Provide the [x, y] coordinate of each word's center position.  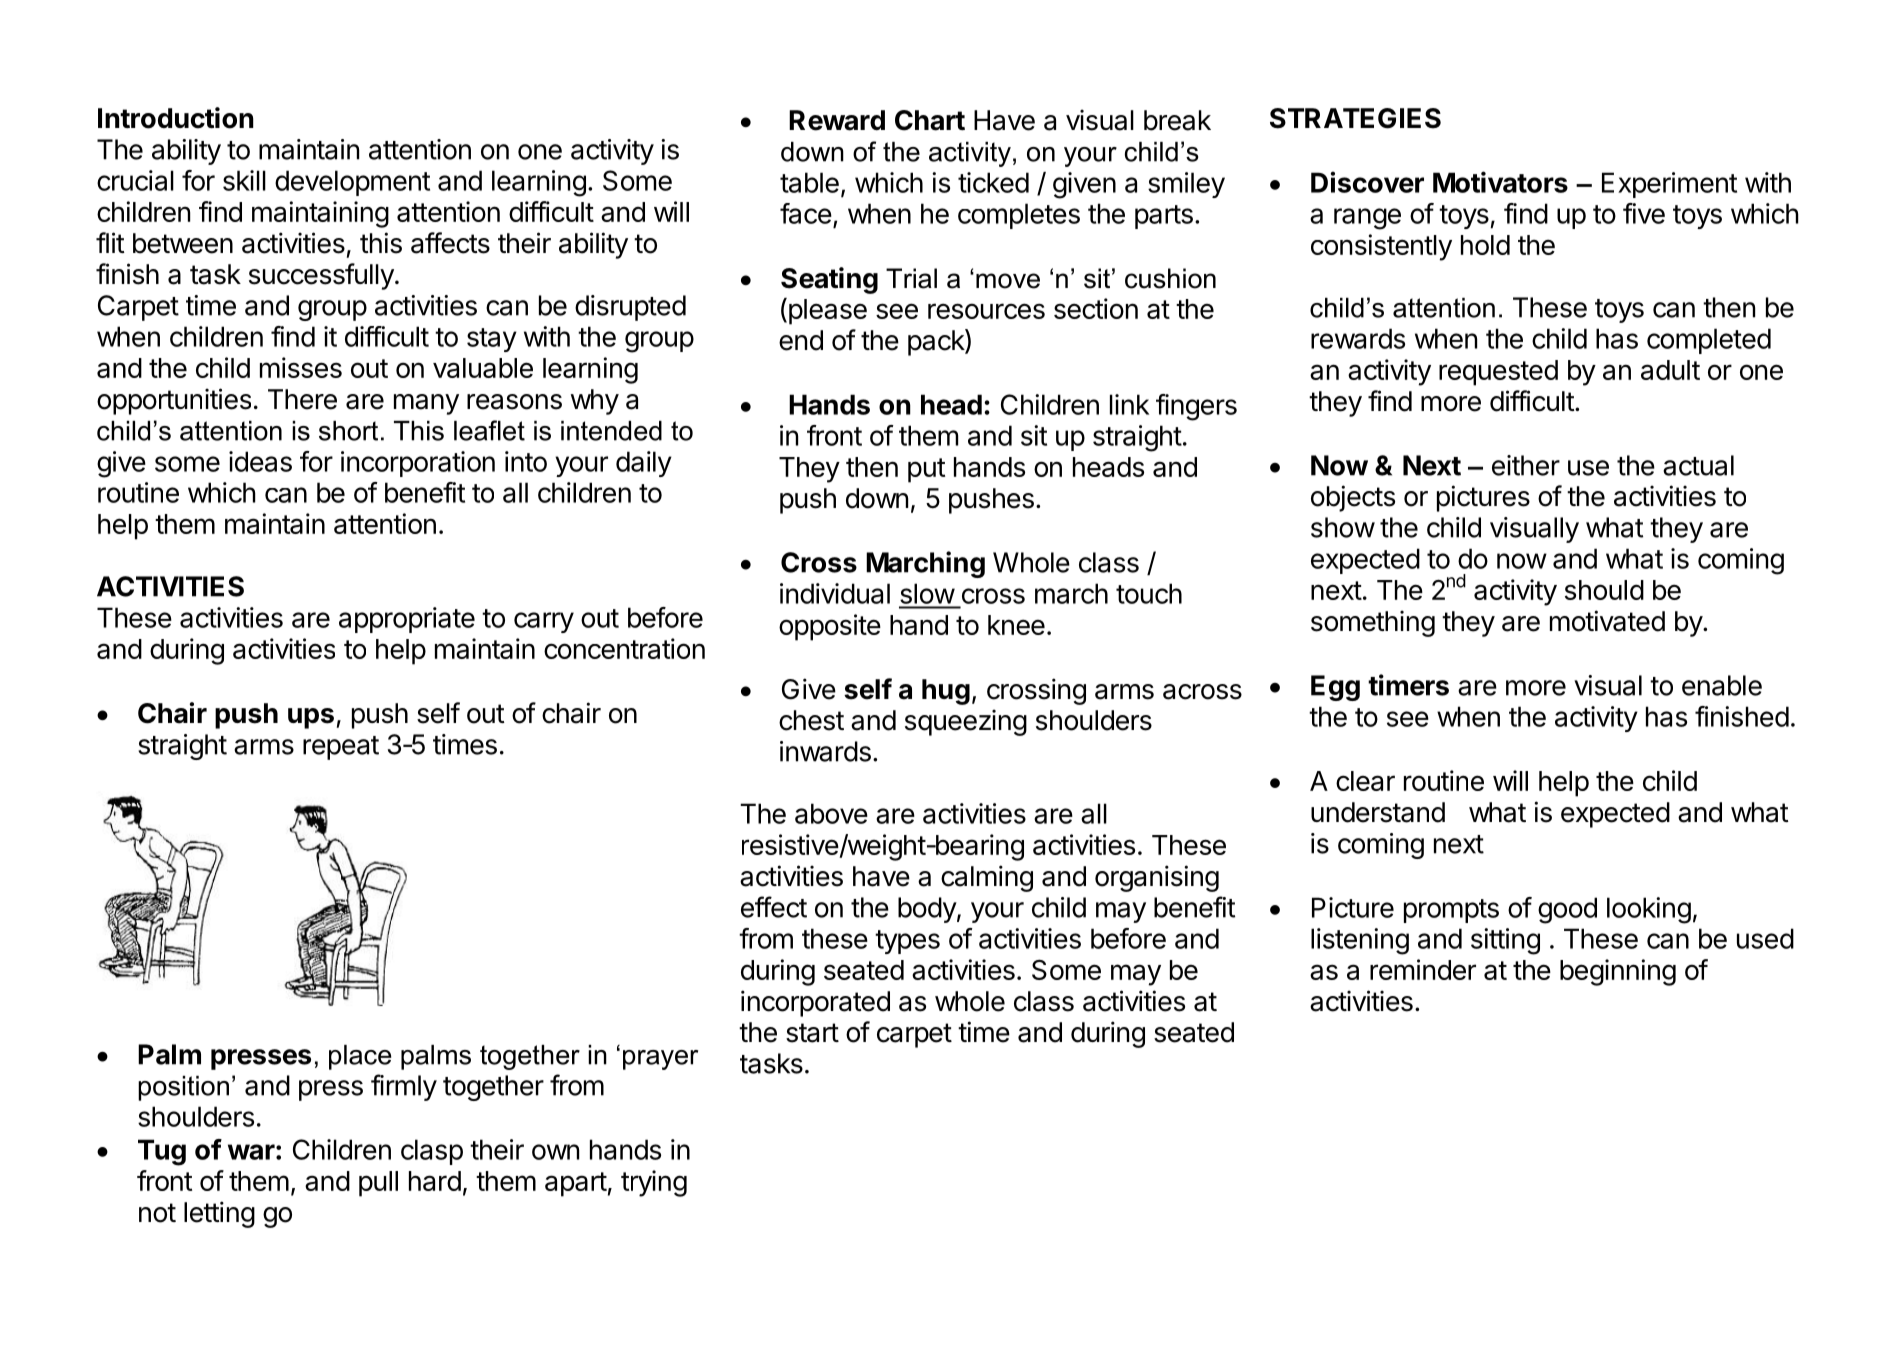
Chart [930, 120]
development [352, 183]
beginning [1618, 972]
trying [654, 1183]
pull [378, 1184]
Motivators [1500, 182]
